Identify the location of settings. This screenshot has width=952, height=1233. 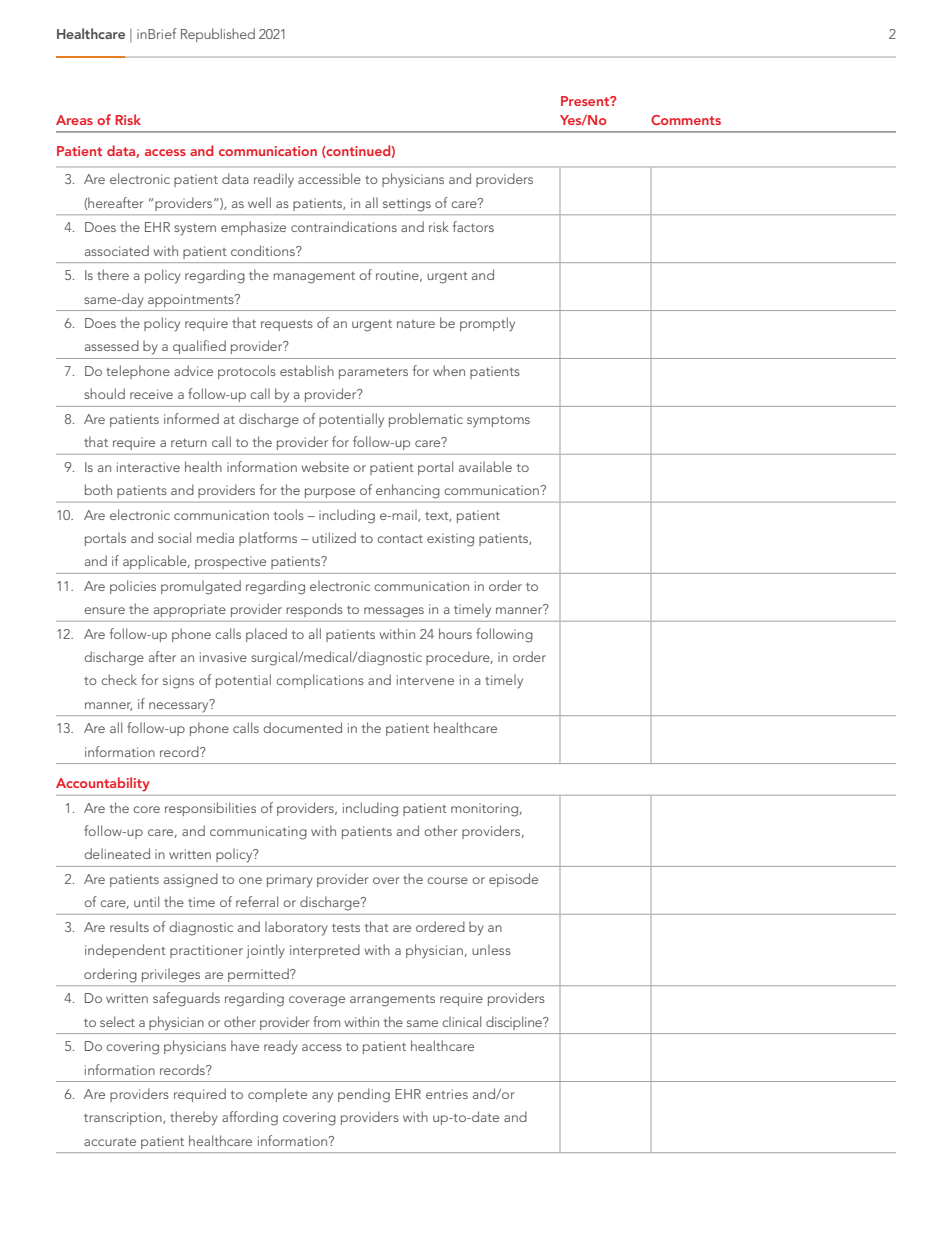
(407, 205).
